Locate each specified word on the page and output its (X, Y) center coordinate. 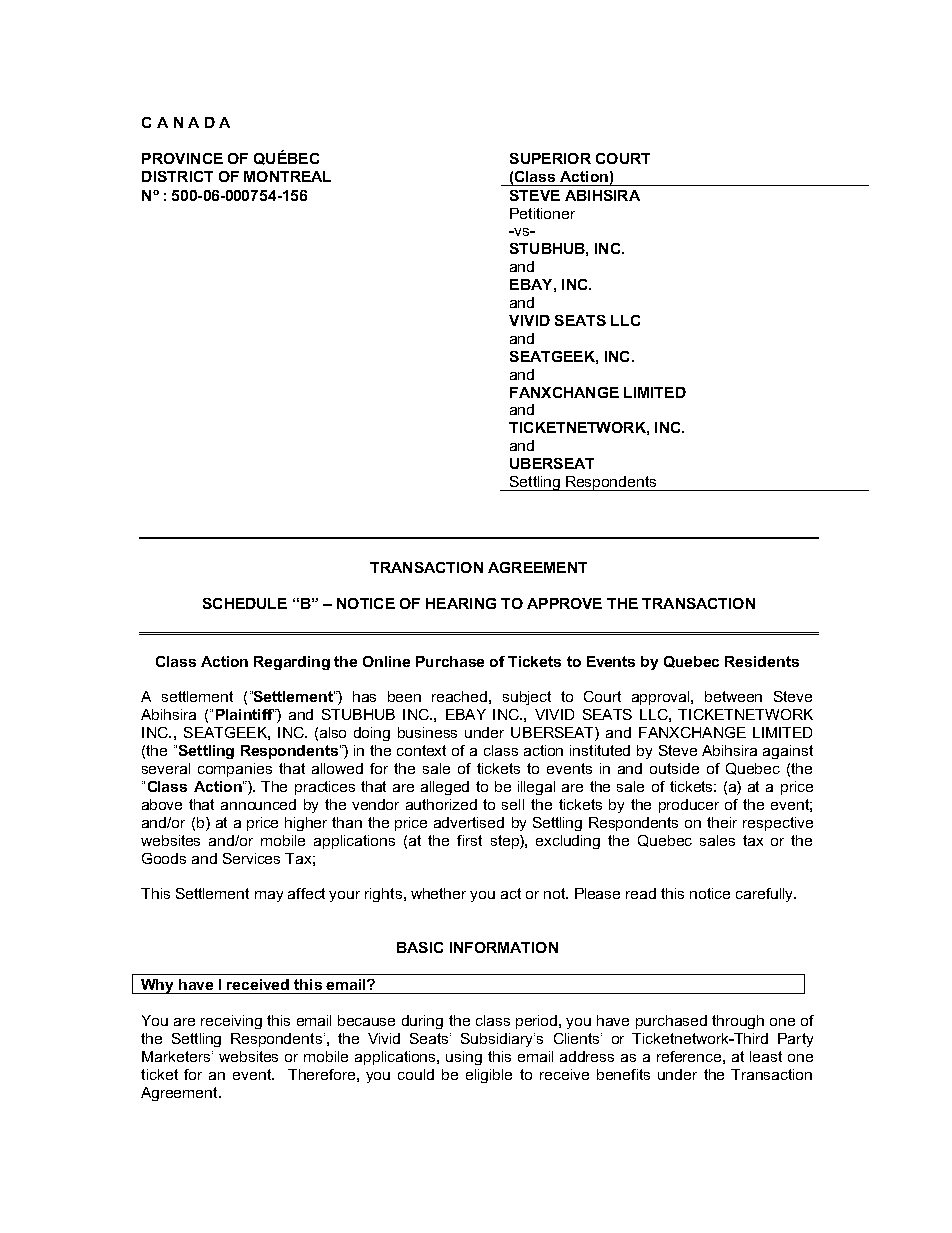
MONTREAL (287, 176)
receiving (231, 1022)
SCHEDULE (245, 603)
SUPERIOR (550, 158)
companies (235, 770)
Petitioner (542, 213)
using (464, 1058)
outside (674, 768)
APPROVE (564, 603)
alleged (445, 788)
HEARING (461, 603)
